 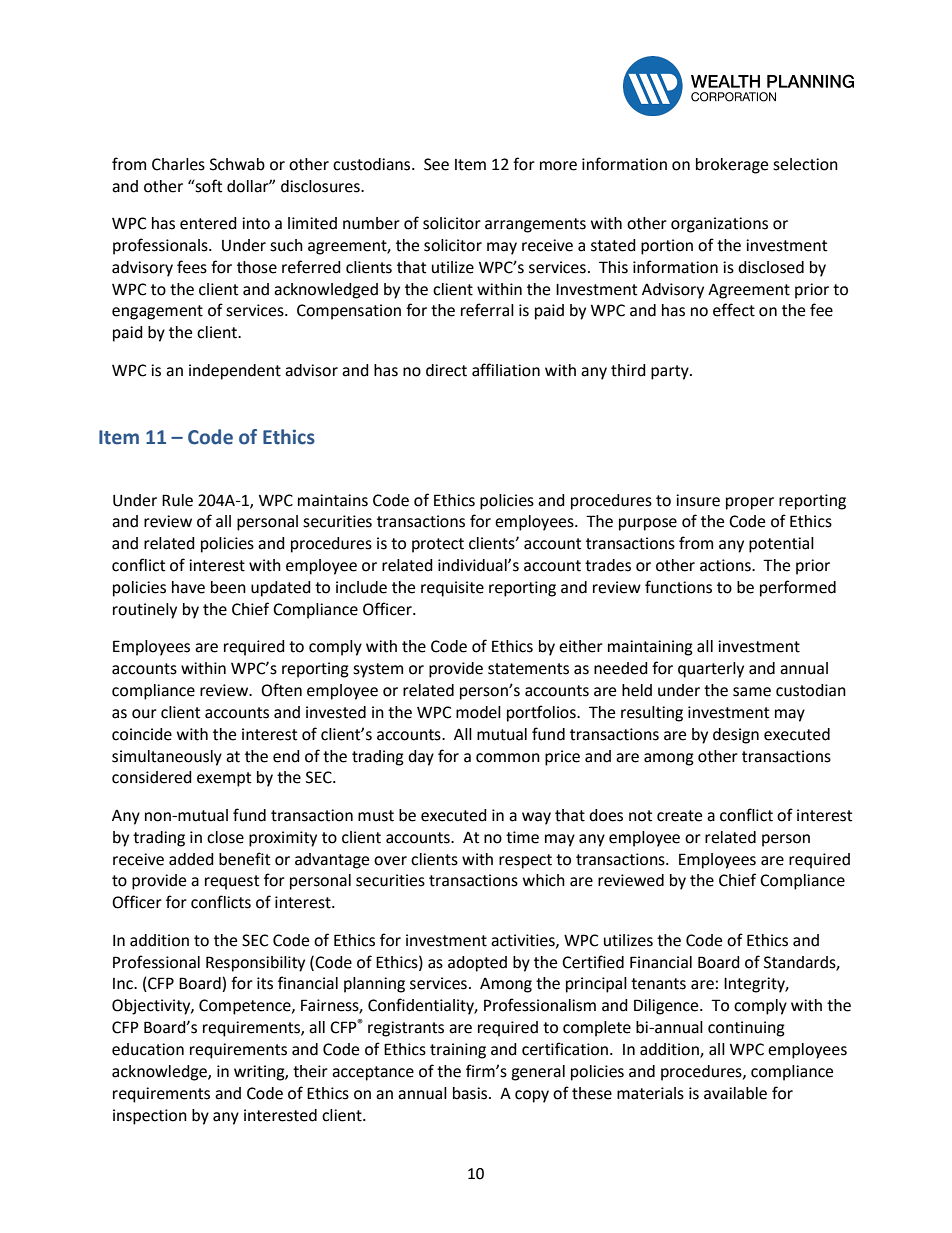 I want to click on basis, so click(x=471, y=1093).
